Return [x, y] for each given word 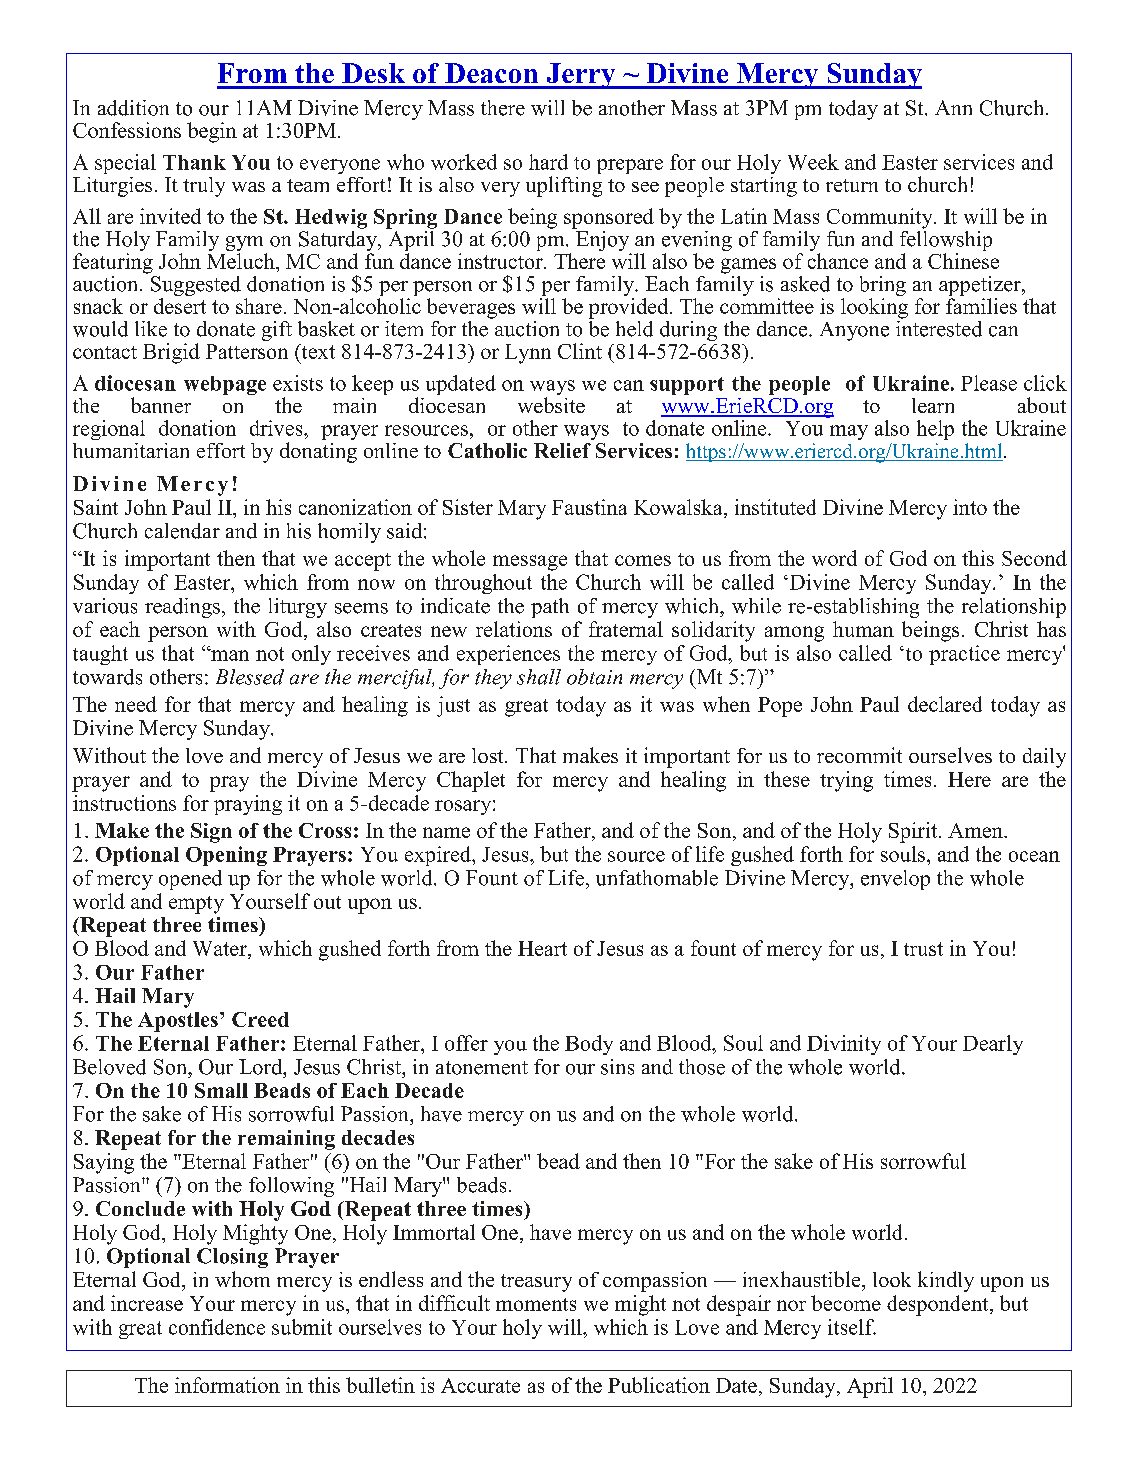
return [852, 185]
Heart [542, 948]
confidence [217, 1327]
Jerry [581, 76]
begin [212, 132]
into [970, 507]
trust [923, 949]
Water [221, 950]
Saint [96, 507]
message [530, 563]
